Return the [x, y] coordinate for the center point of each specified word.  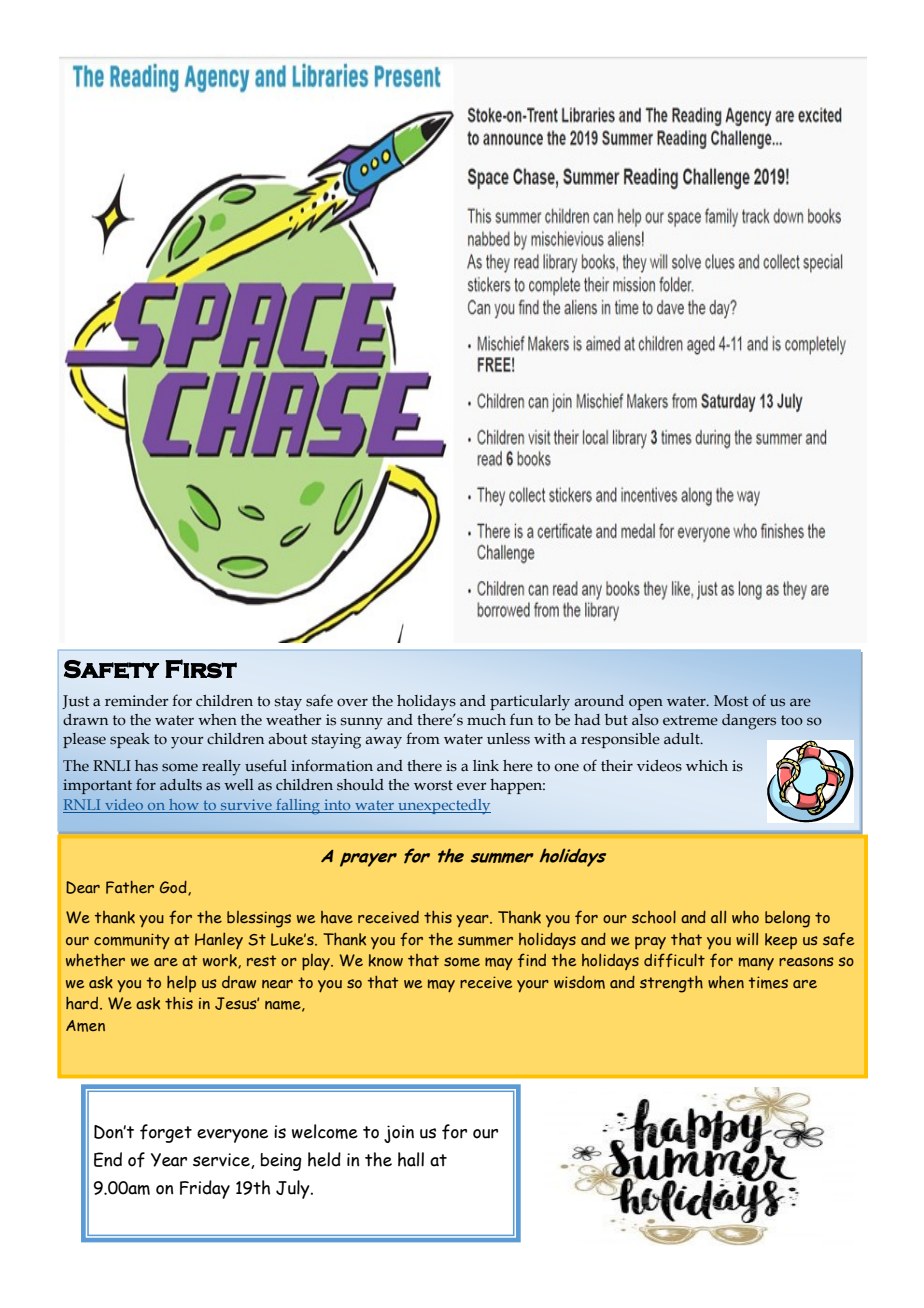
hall [411, 1159]
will [747, 939]
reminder [136, 701]
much [486, 720]
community [132, 941]
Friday [205, 1189]
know [386, 960]
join [399, 1134]
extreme [690, 720]
